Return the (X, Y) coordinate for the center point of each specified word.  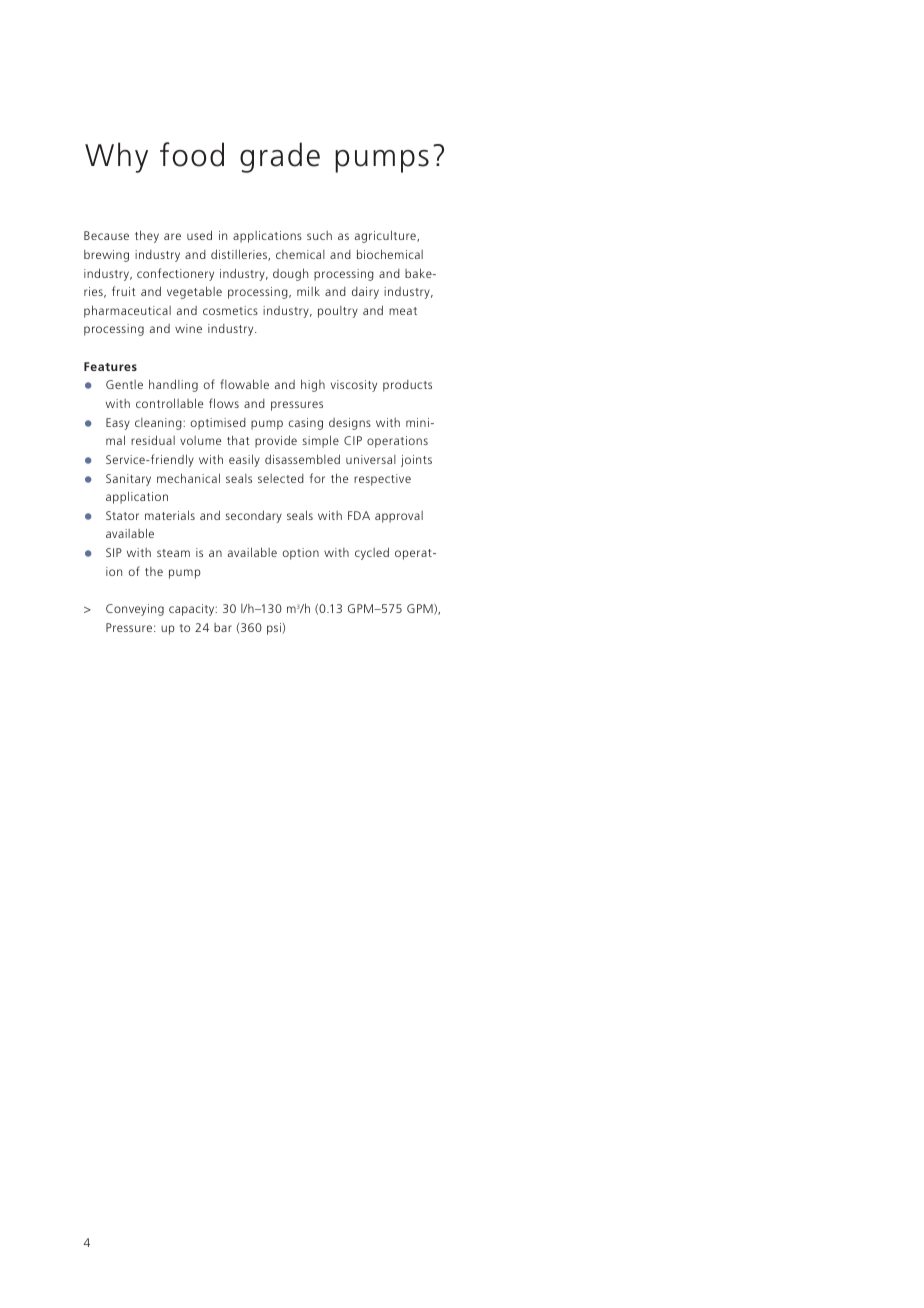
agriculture (386, 236)
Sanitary (128, 480)
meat (403, 311)
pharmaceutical (127, 311)
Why (116, 157)
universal (371, 459)
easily (244, 460)
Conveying (135, 610)
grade (280, 157)
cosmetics (230, 310)
